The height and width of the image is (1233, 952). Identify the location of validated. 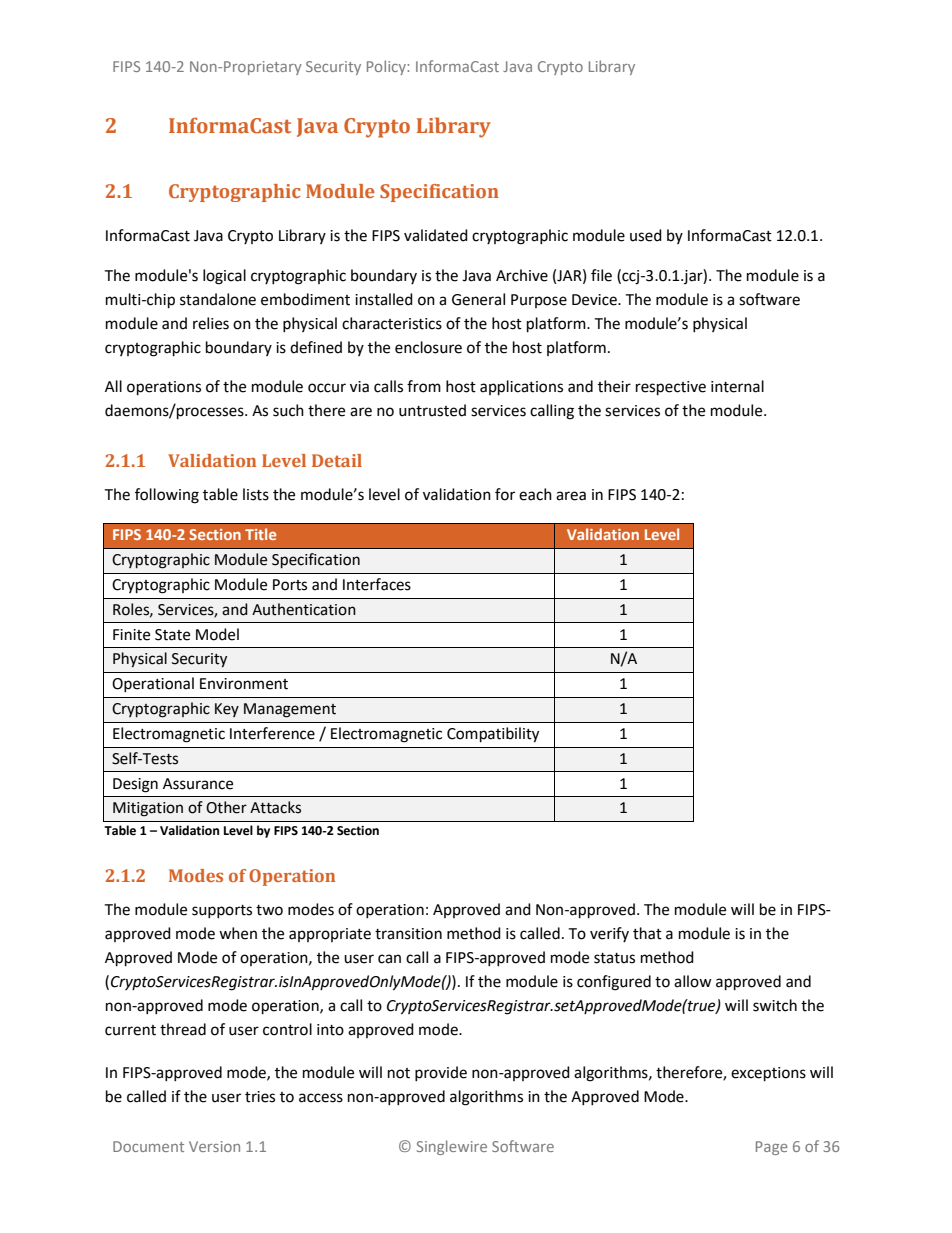
(436, 235).
